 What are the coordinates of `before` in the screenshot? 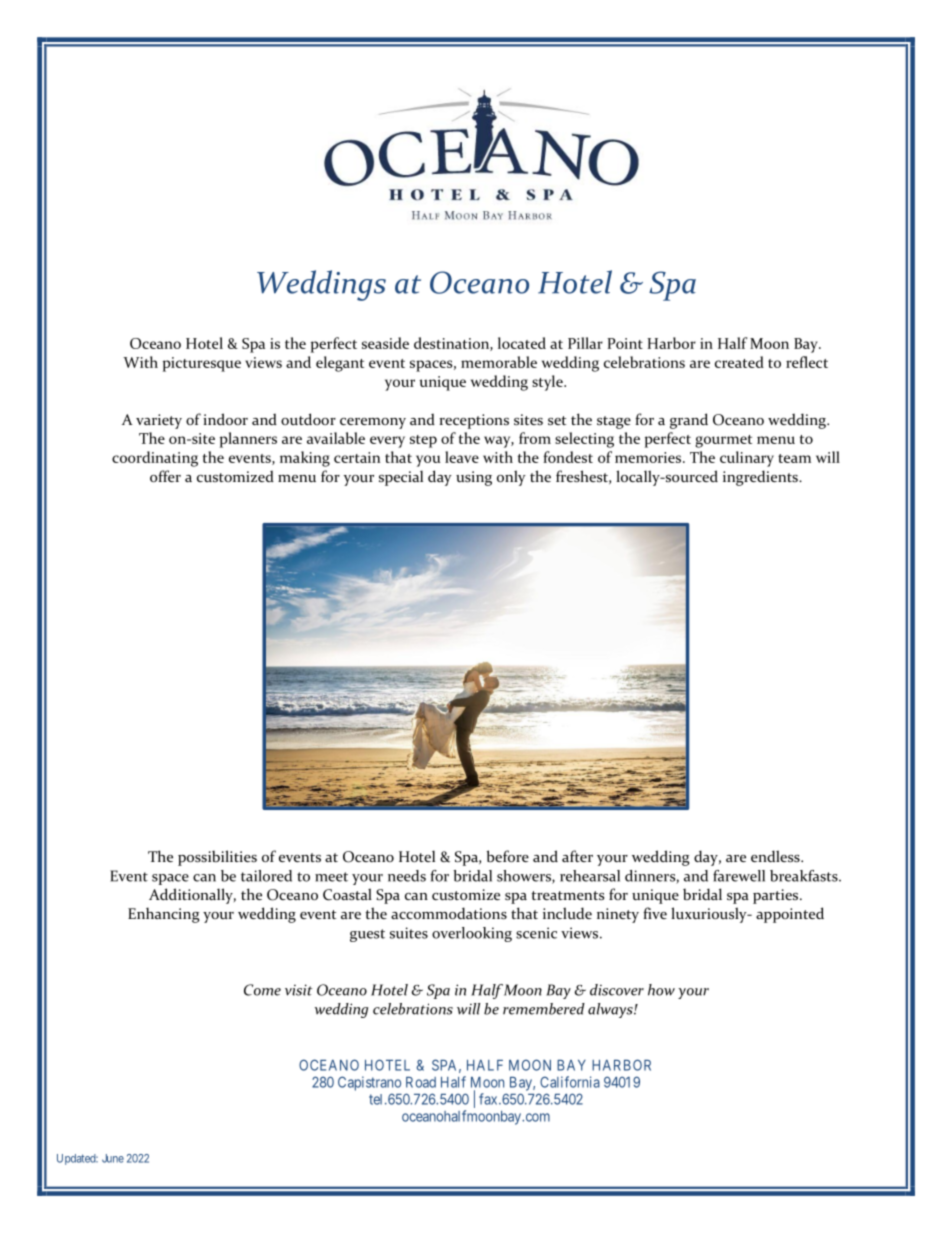 It's located at (508, 856).
